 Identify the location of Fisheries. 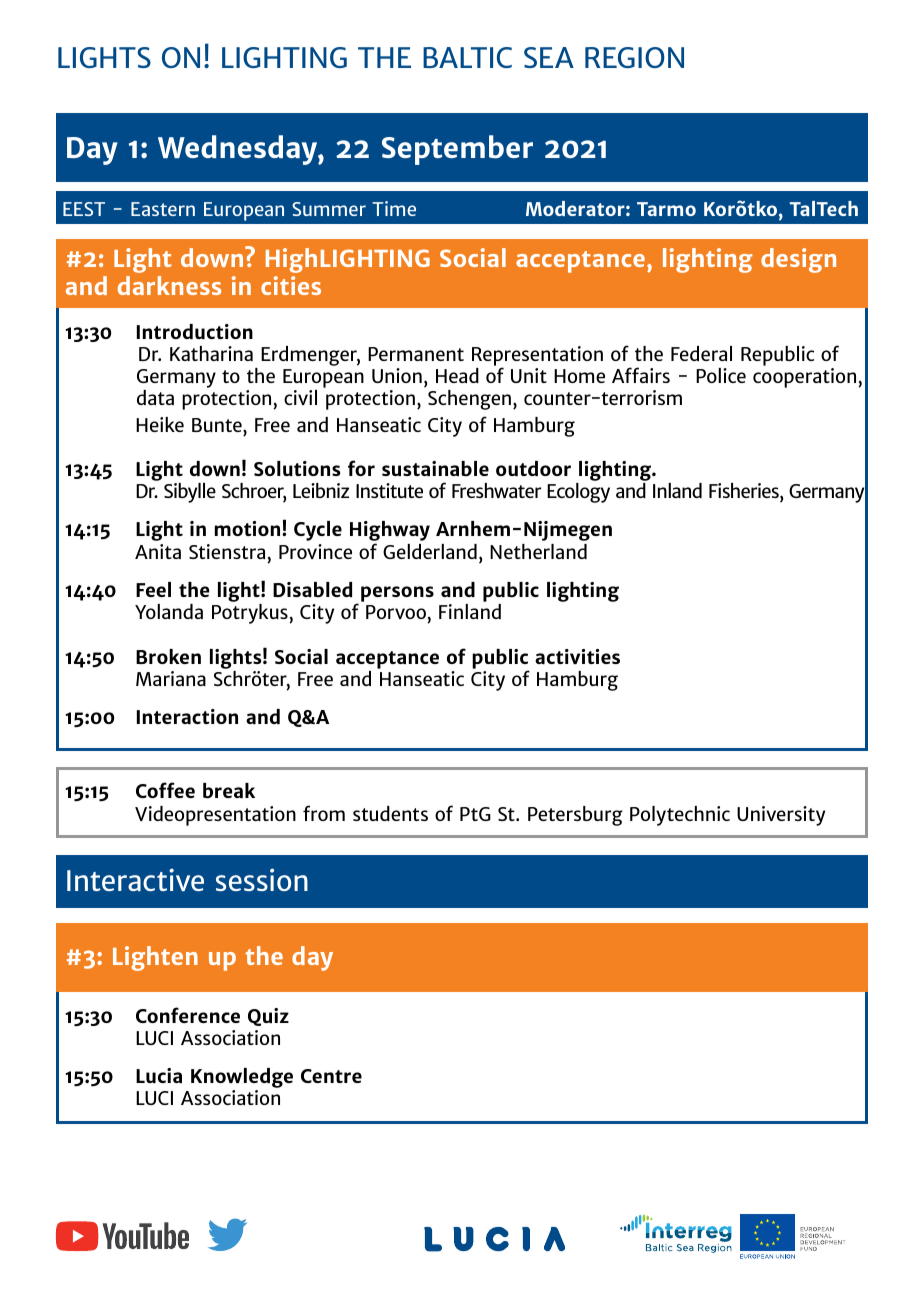
(745, 490).
